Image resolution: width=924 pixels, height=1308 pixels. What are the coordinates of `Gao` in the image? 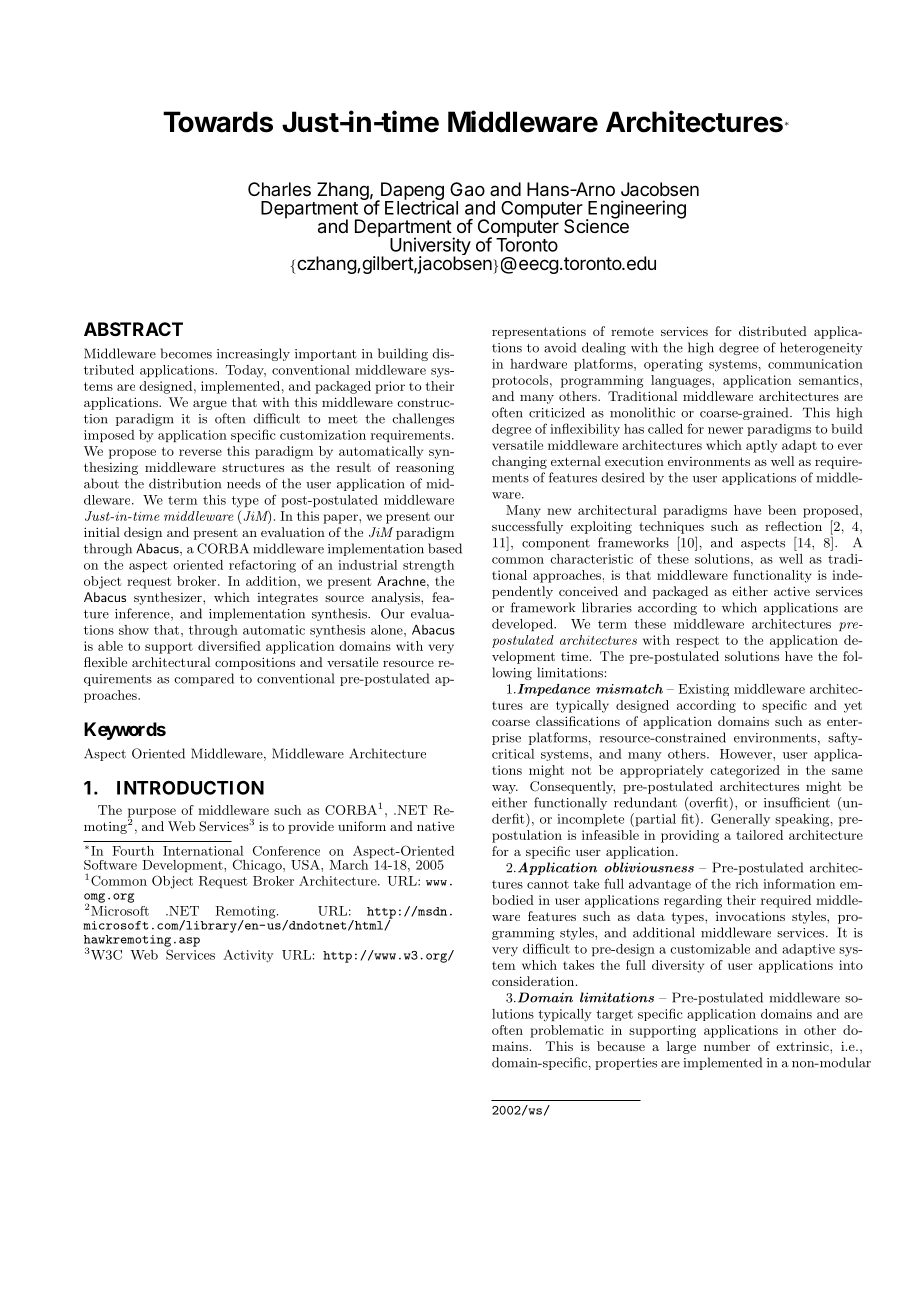 It's located at (467, 189).
